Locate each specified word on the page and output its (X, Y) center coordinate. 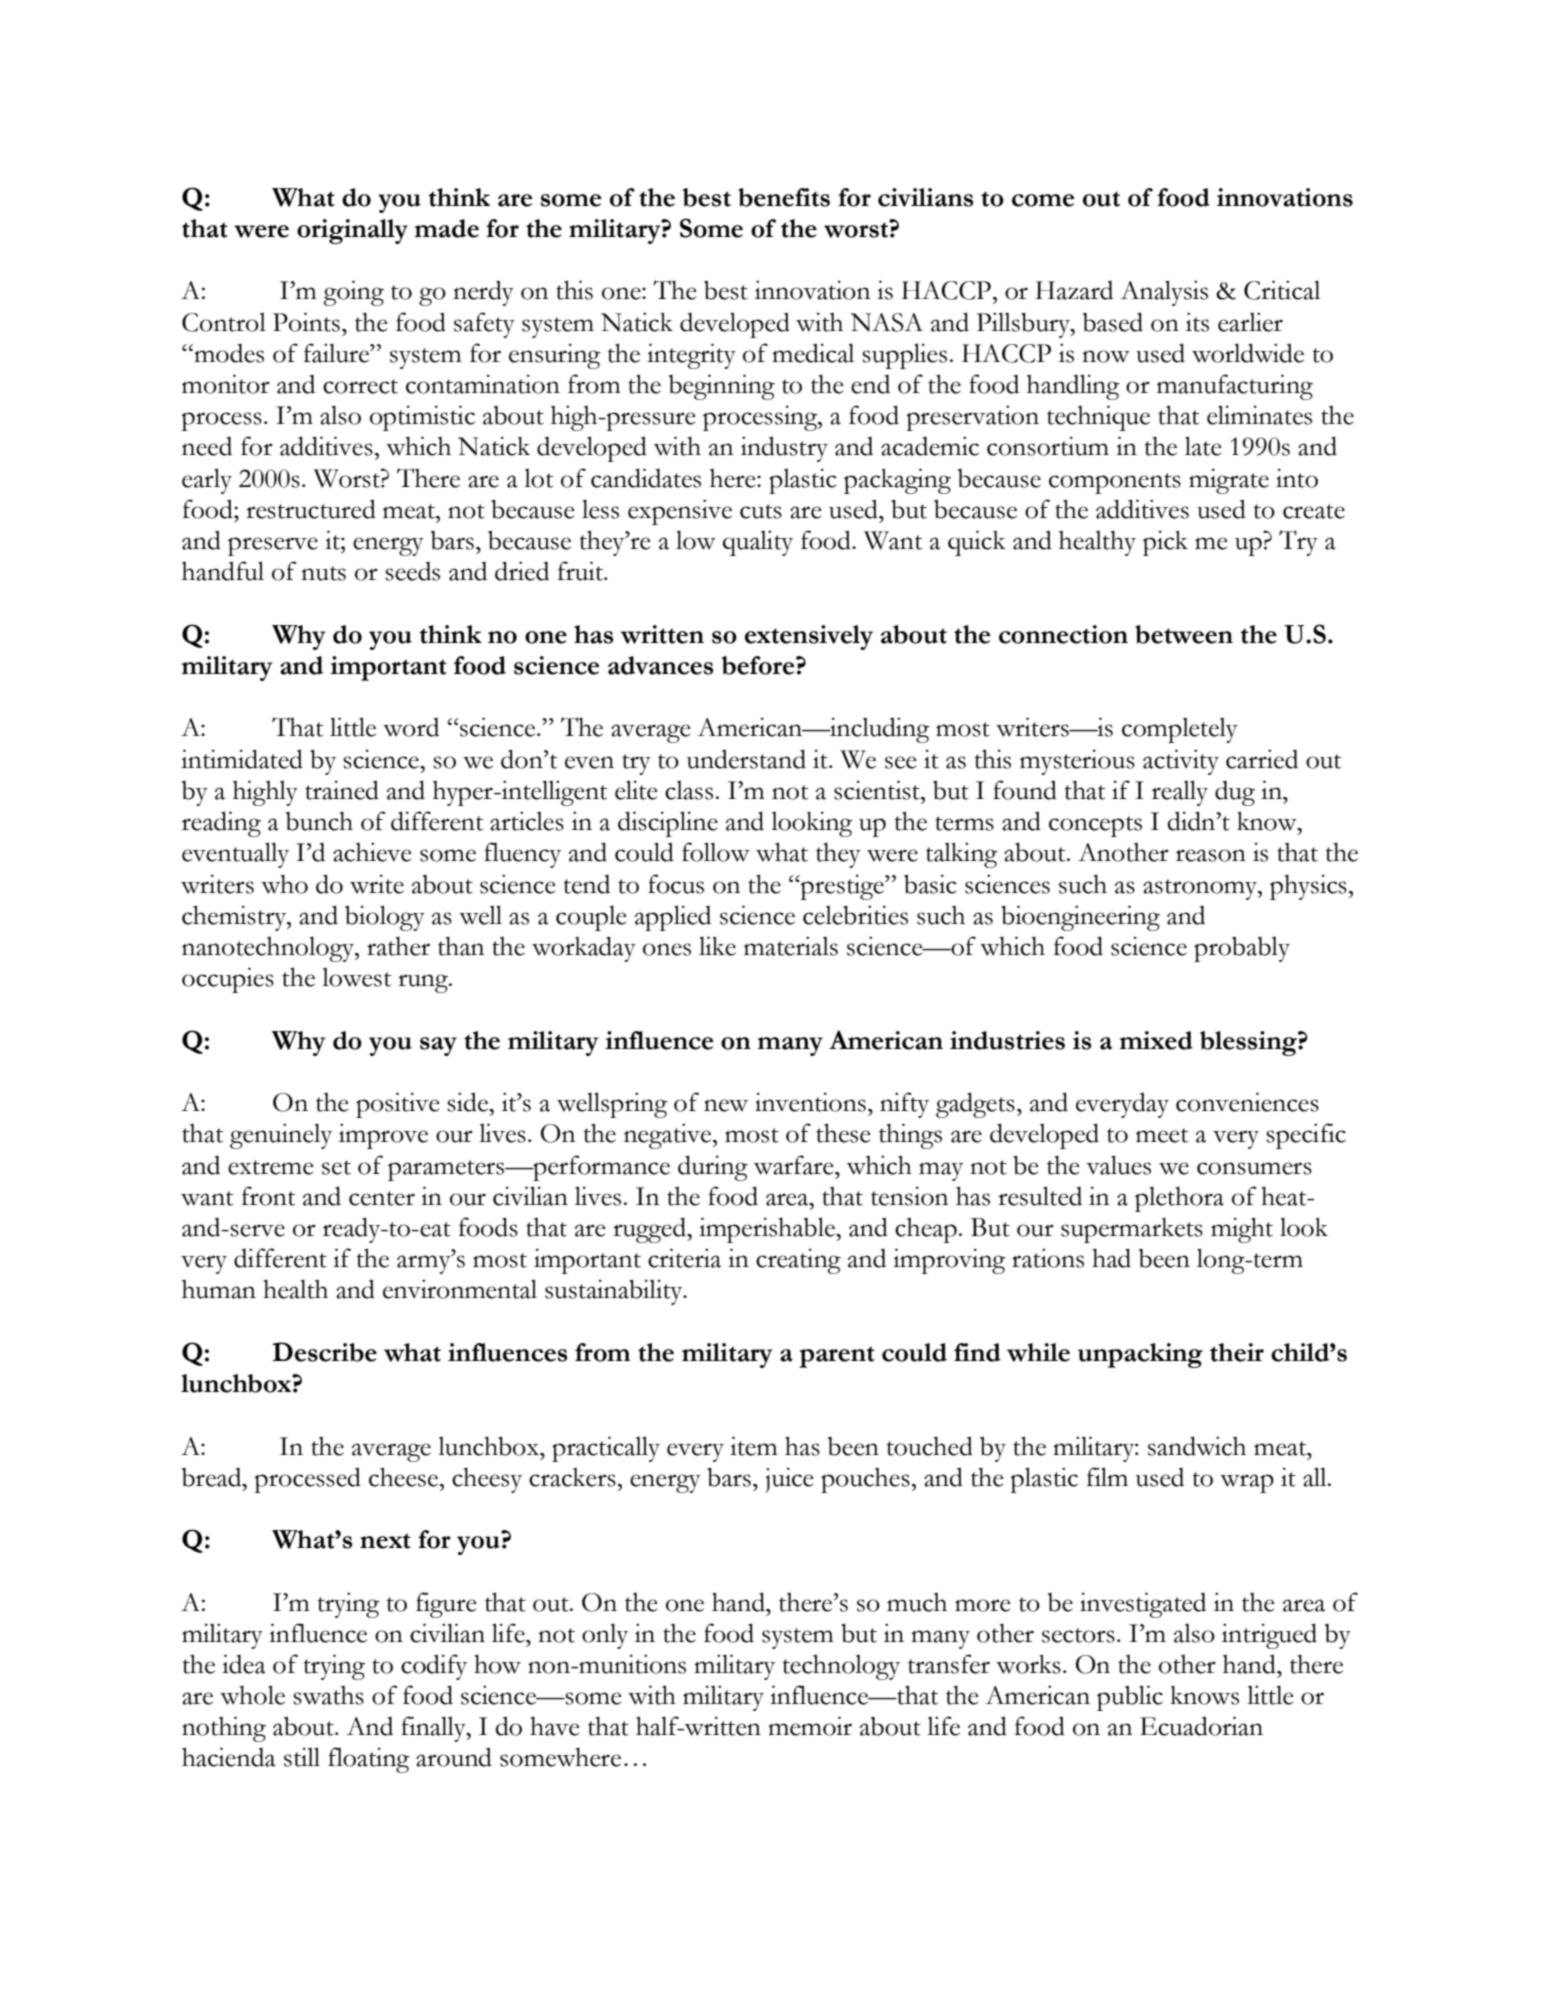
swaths (328, 1695)
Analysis (1164, 293)
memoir (810, 1726)
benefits (784, 197)
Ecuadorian (1201, 1726)
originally (352, 231)
